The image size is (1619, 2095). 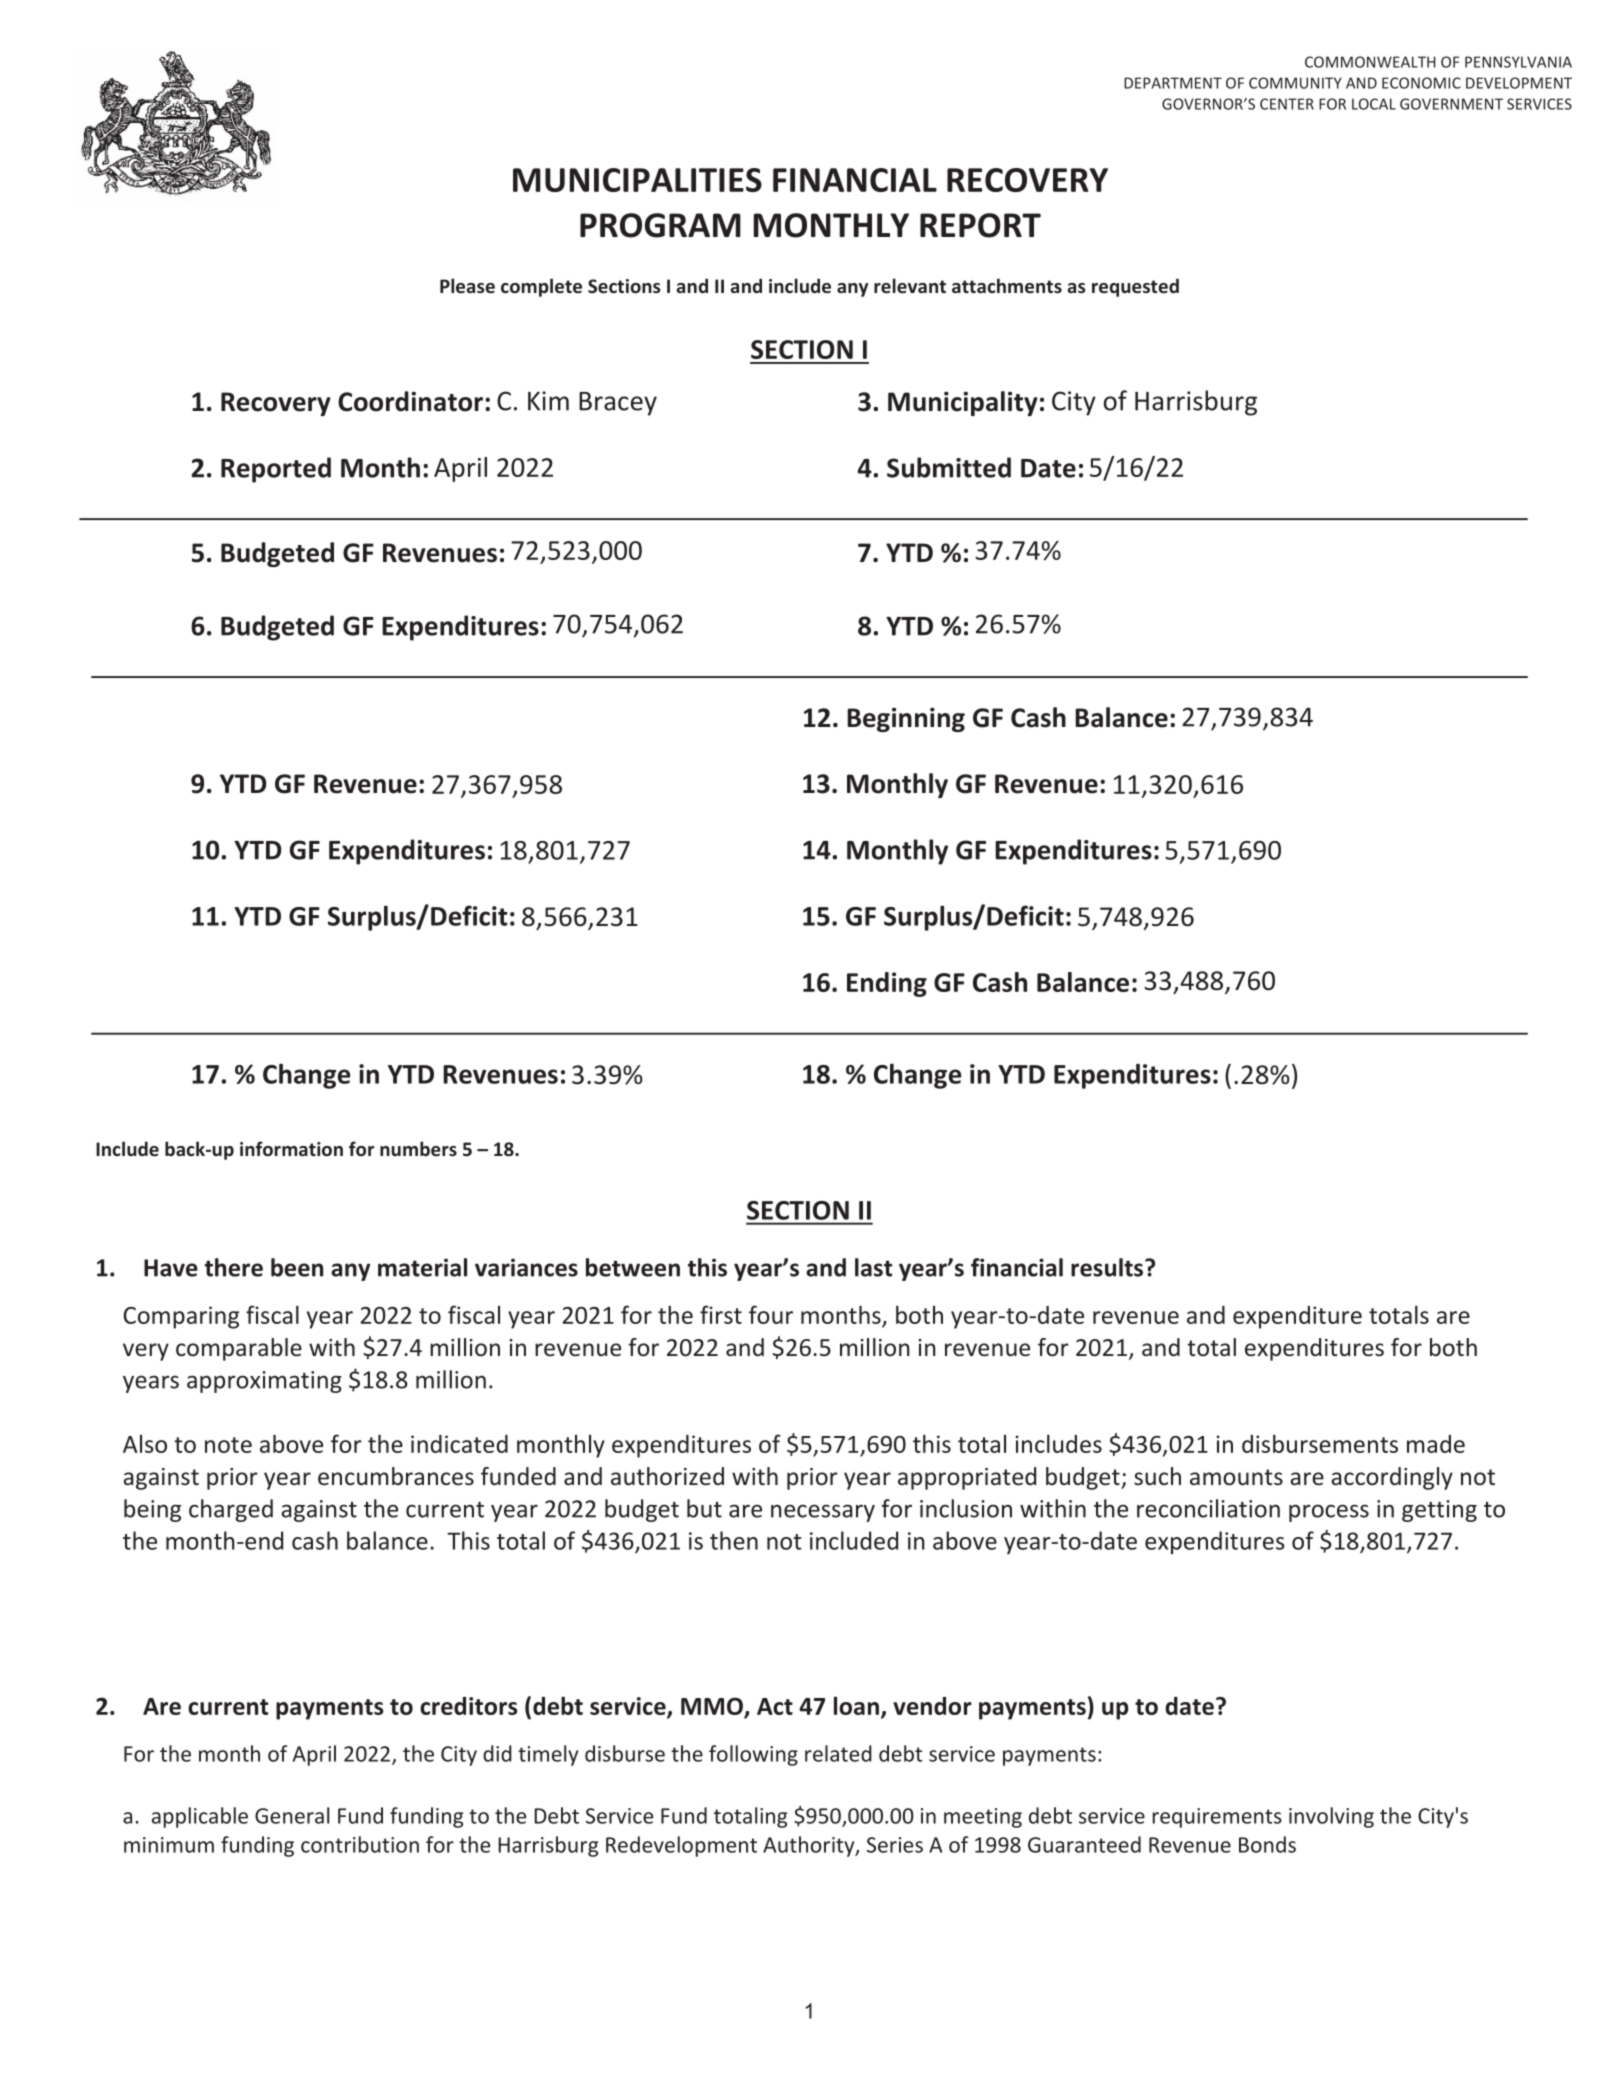 I want to click on Please, so click(x=467, y=285).
